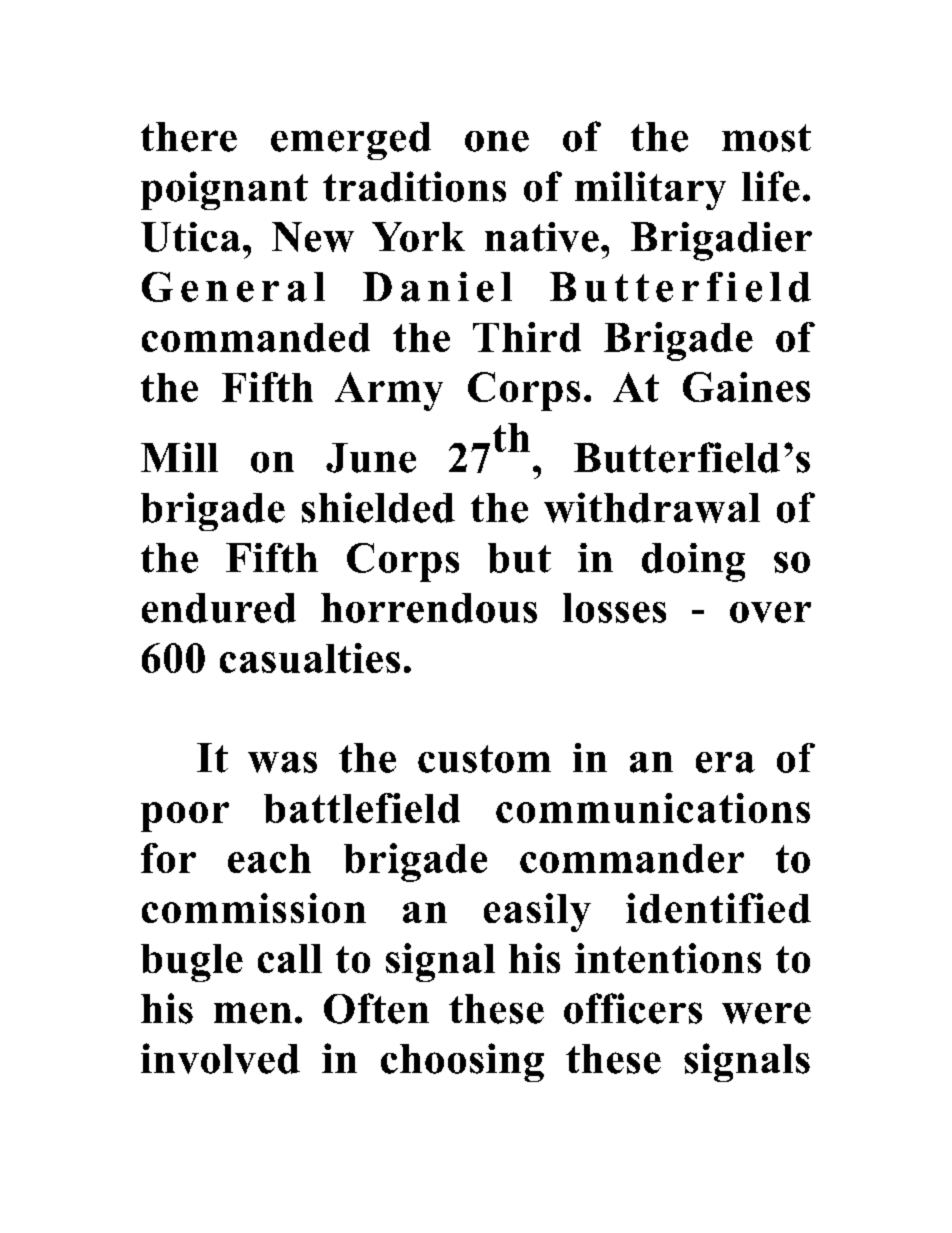  Describe the element at coordinates (693, 562) in the document. I see `doing` at that location.
